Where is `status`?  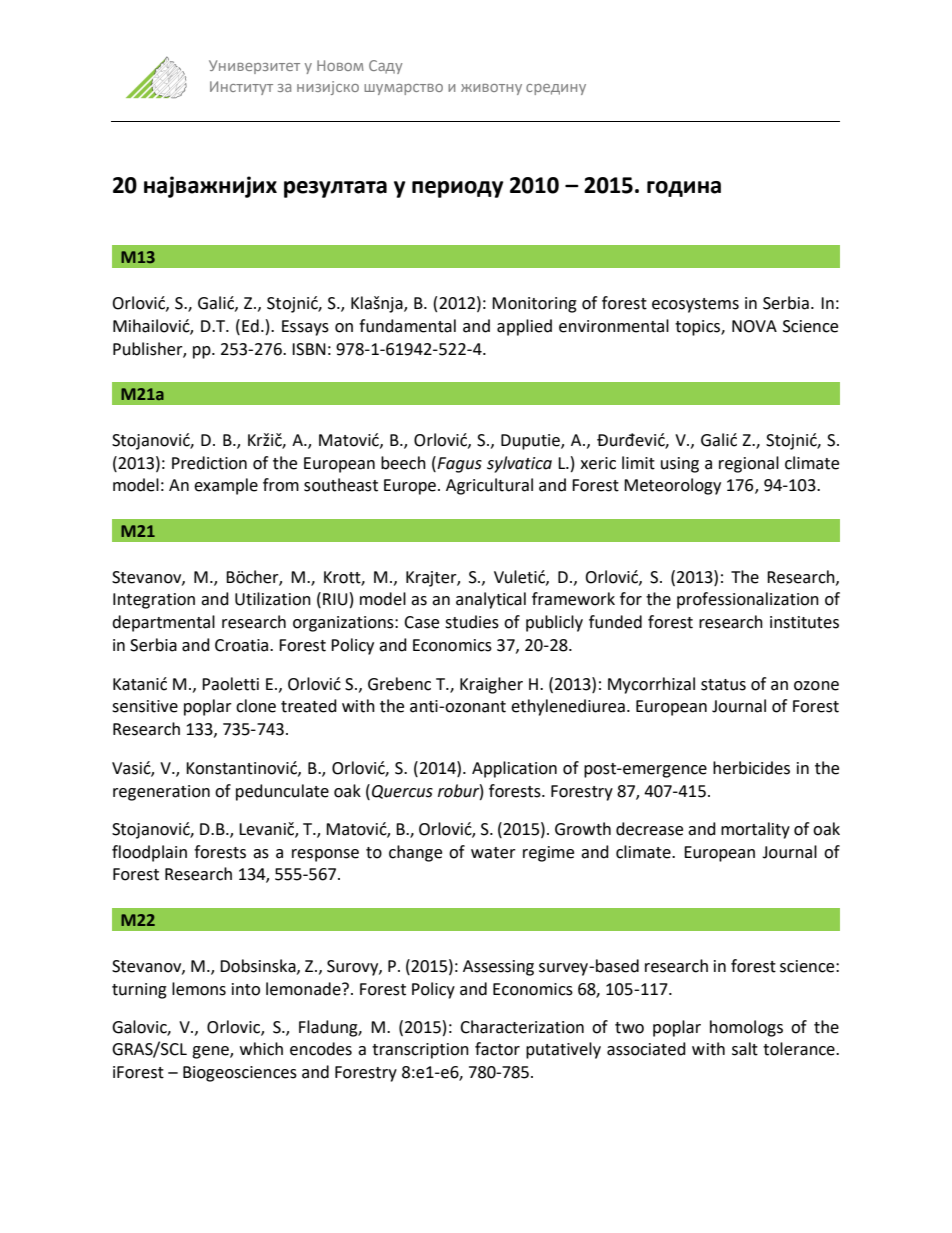
status is located at coordinates (723, 685).
